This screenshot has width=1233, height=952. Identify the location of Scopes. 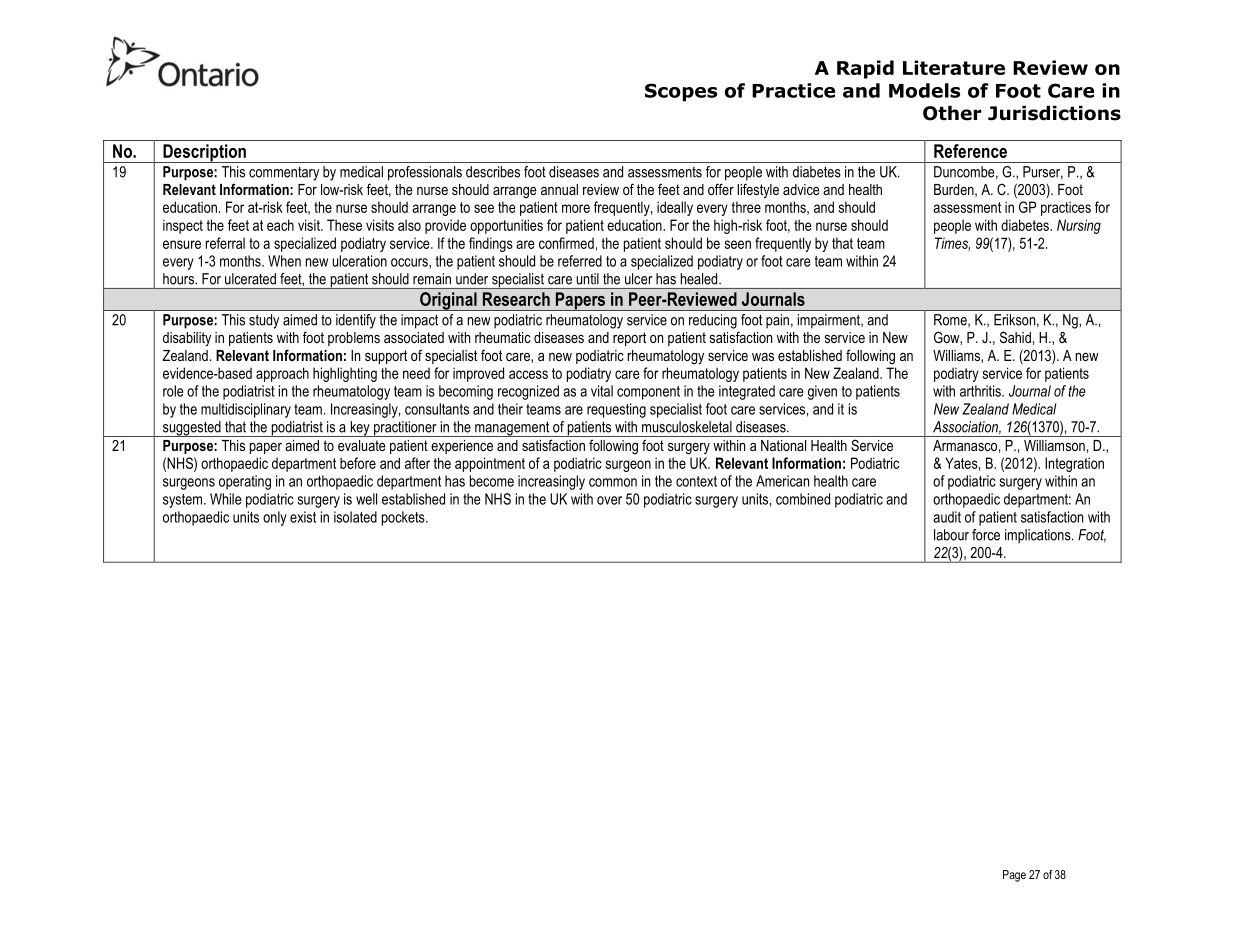
(681, 92).
